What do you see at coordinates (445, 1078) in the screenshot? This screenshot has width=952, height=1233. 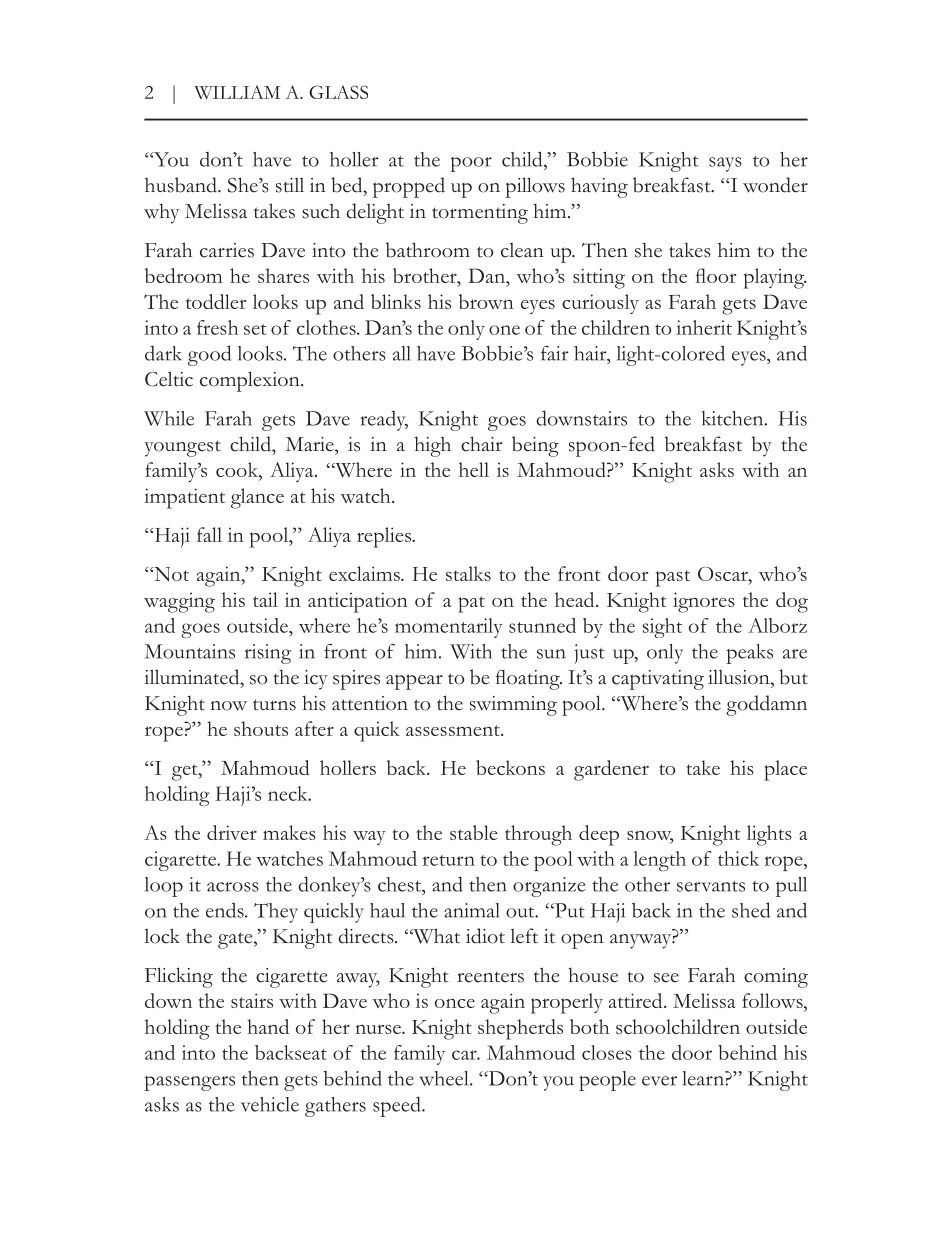 I see `wheel` at bounding box center [445, 1078].
